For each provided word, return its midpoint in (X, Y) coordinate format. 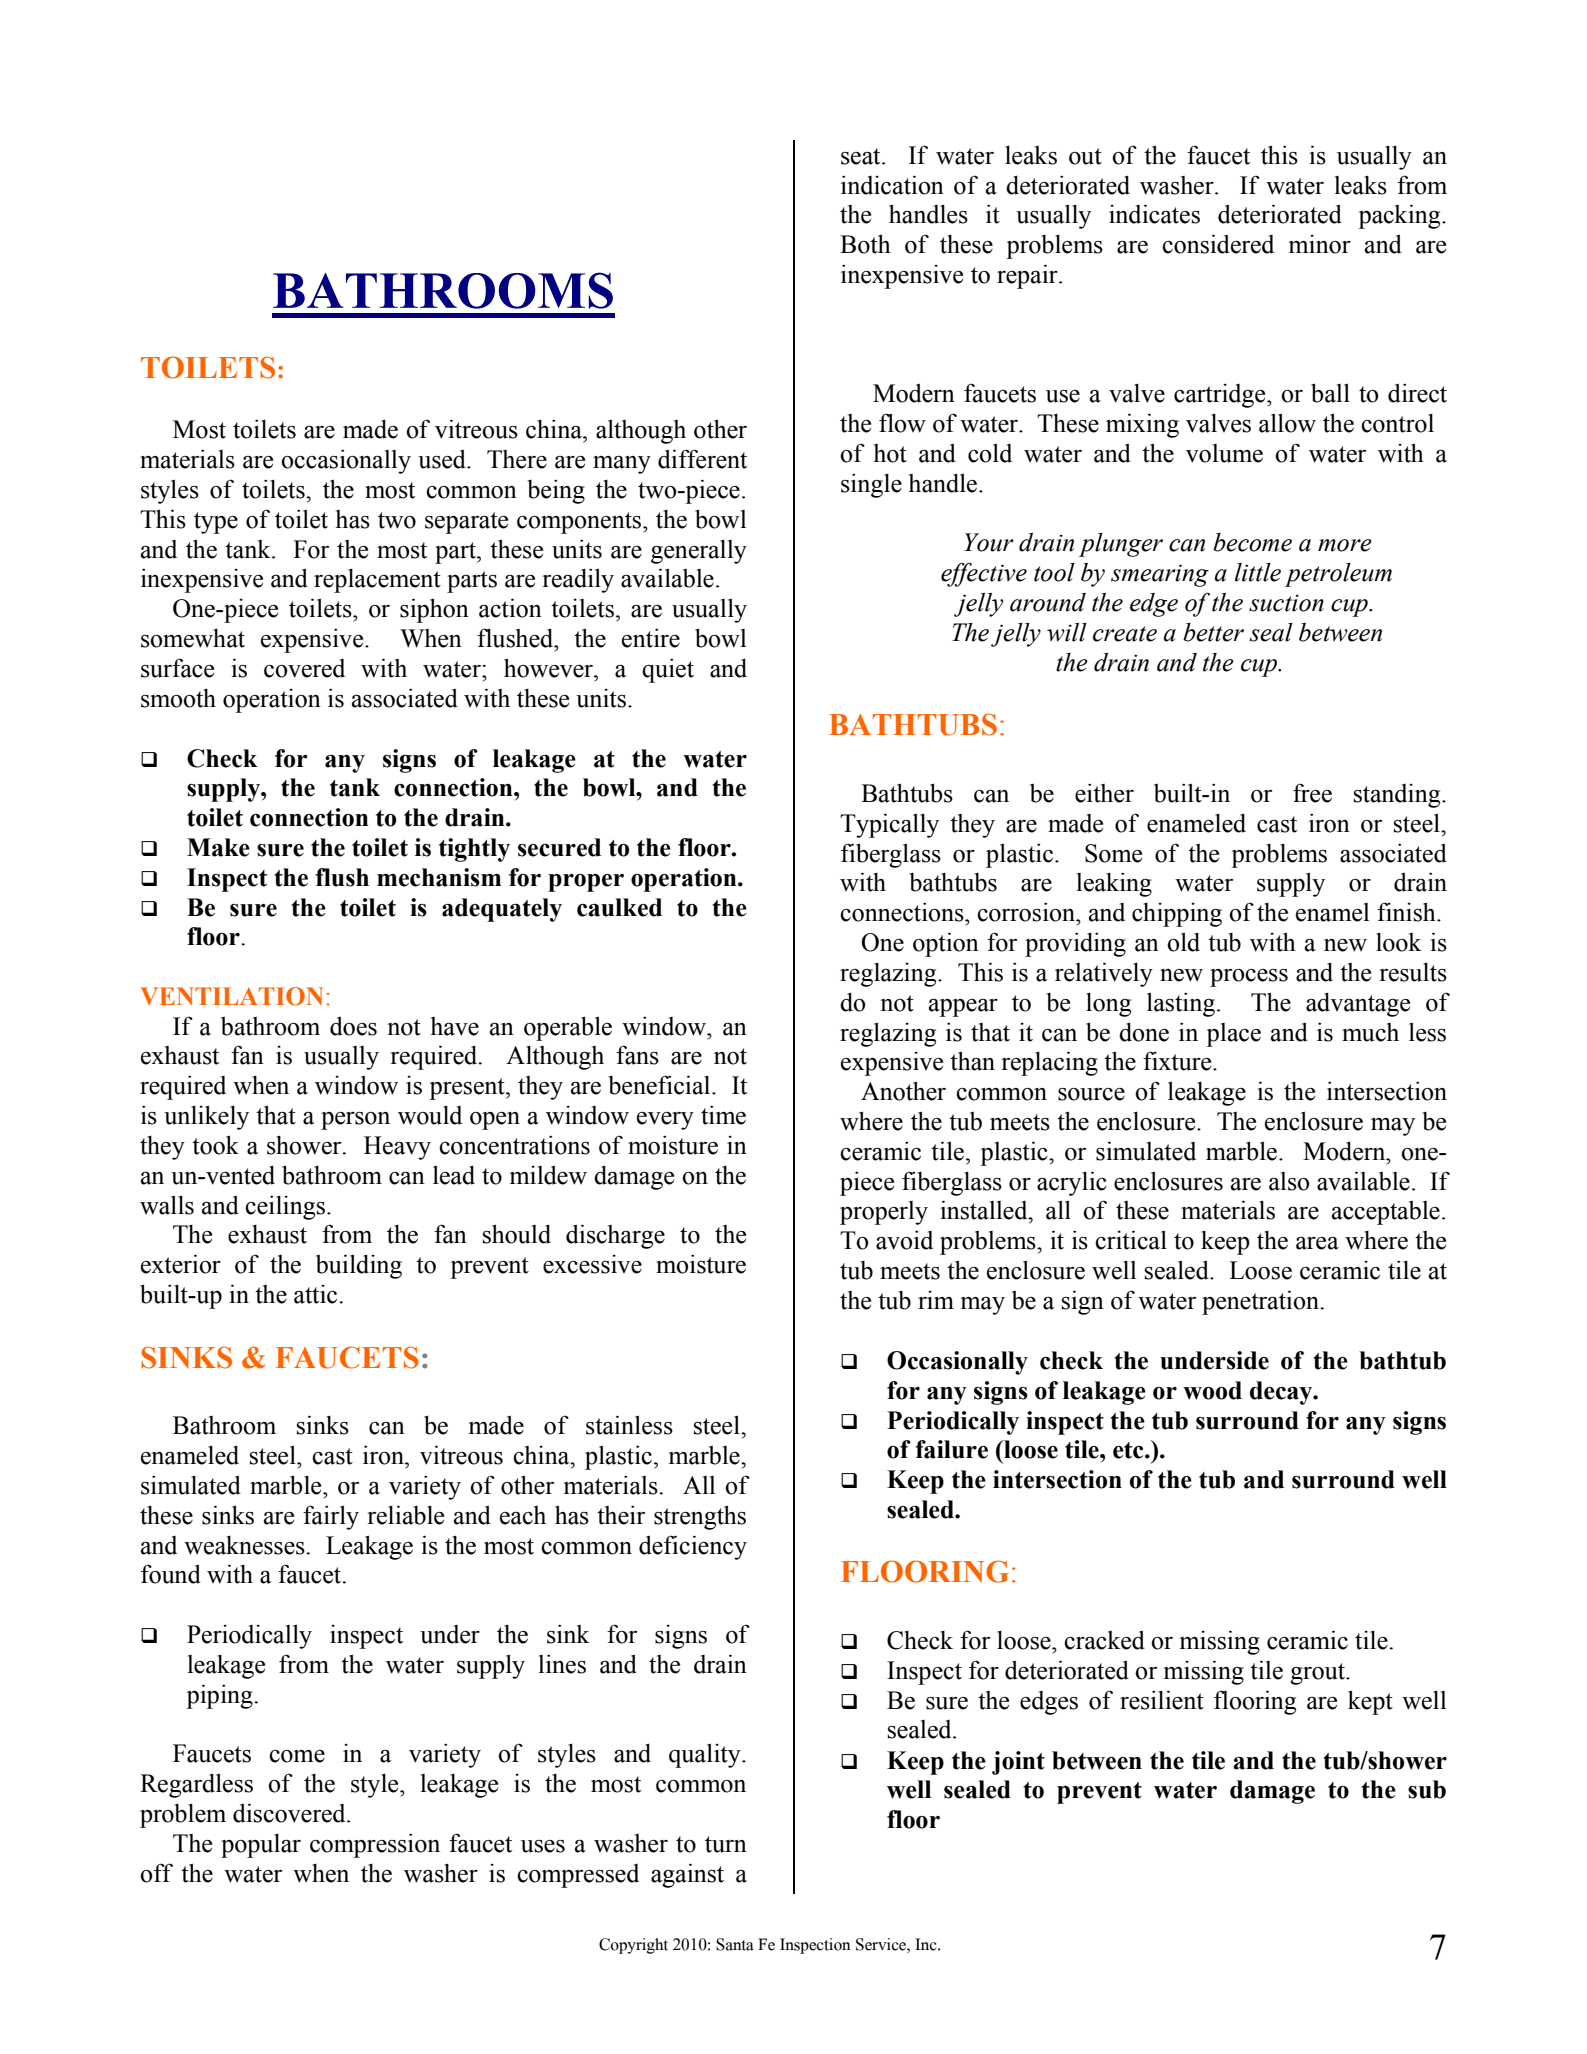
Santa (735, 1944)
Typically (889, 825)
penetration (1261, 1302)
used (443, 459)
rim (936, 1300)
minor (1320, 244)
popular (261, 1845)
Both (865, 244)
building (359, 1266)
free (1312, 793)
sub (1427, 1789)
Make (218, 847)
